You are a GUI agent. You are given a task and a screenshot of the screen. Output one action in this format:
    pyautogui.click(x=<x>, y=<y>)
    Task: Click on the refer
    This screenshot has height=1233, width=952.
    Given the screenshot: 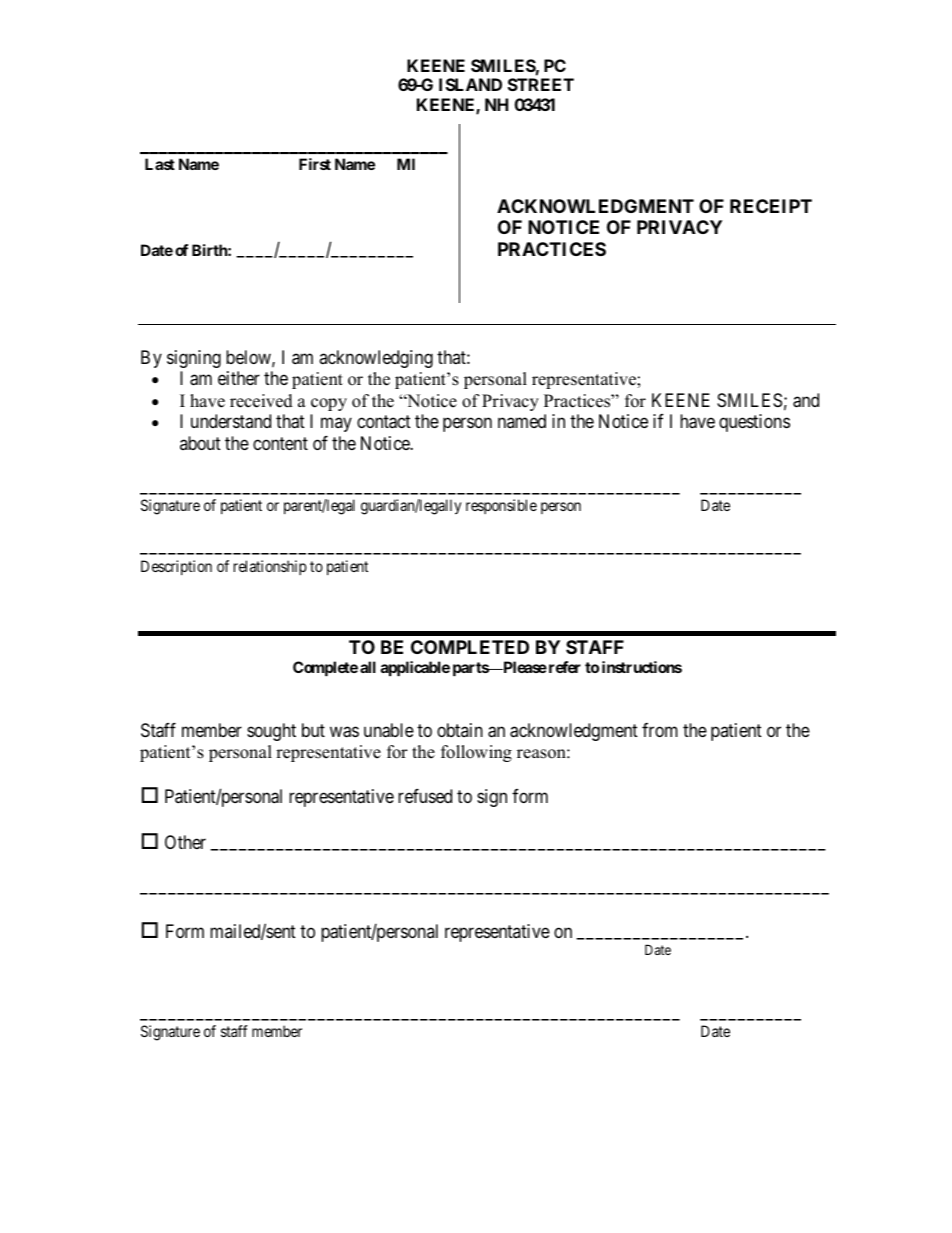 What is the action you would take?
    pyautogui.click(x=563, y=667)
